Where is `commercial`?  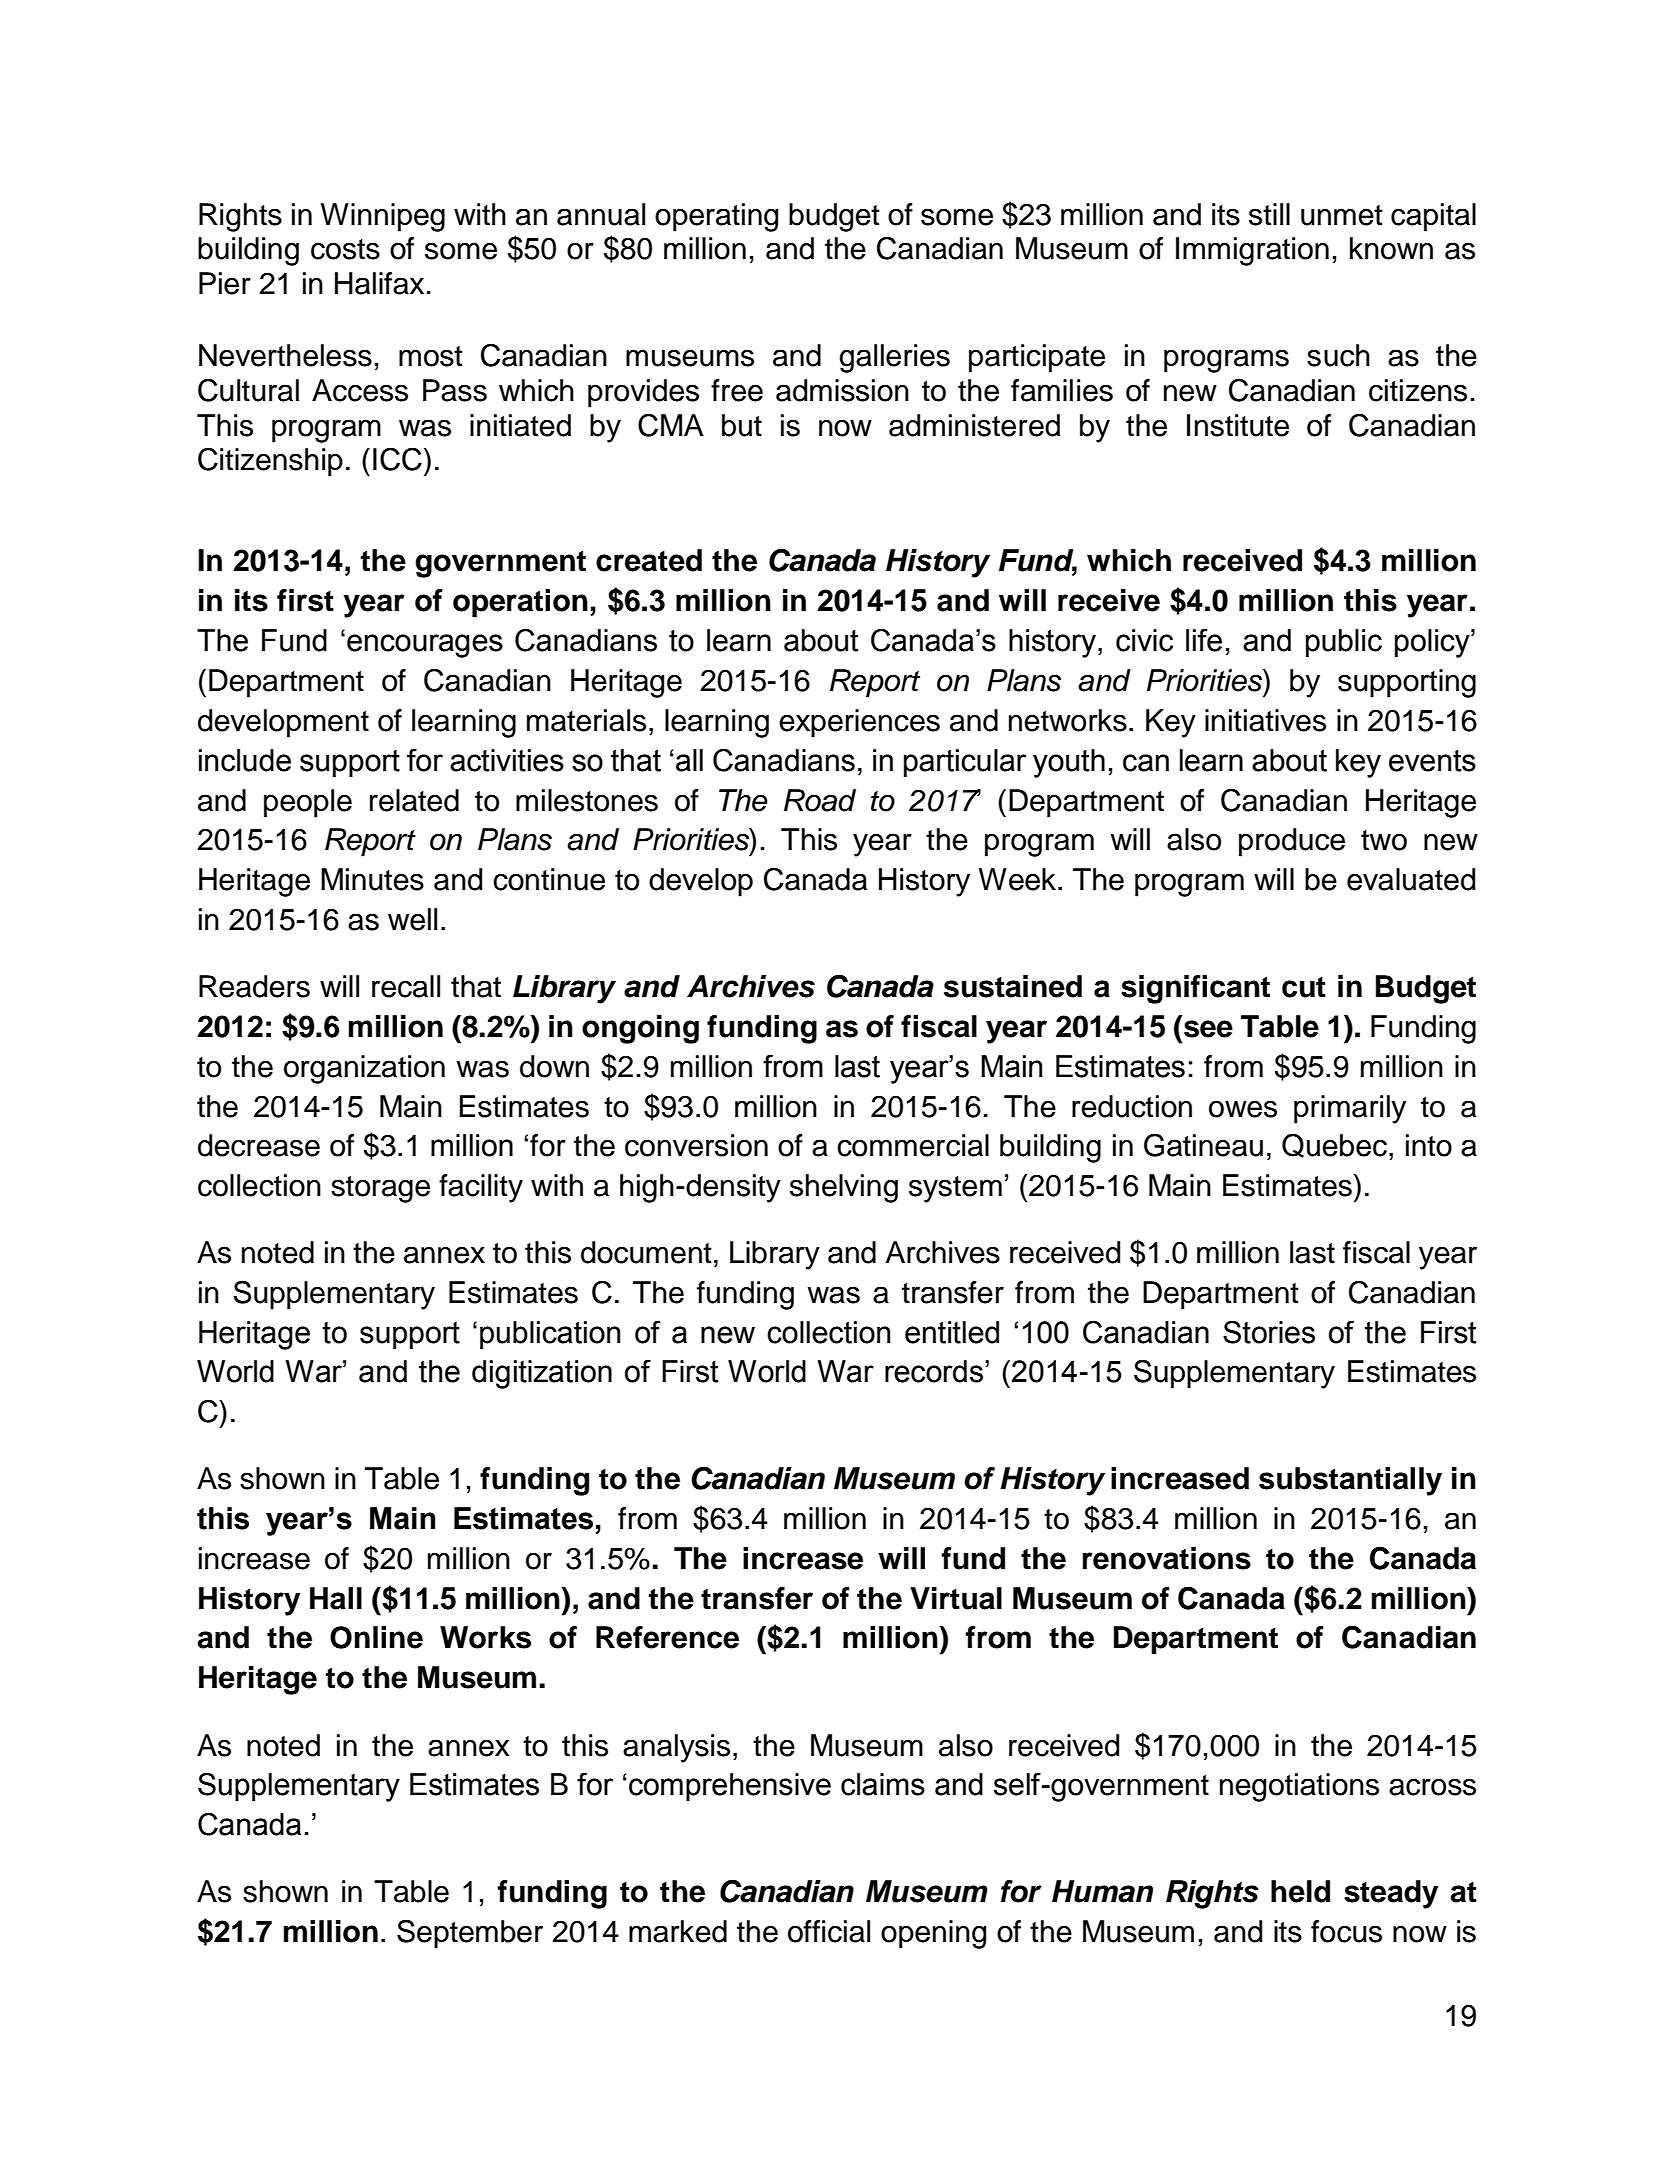
commercial is located at coordinates (913, 1145).
